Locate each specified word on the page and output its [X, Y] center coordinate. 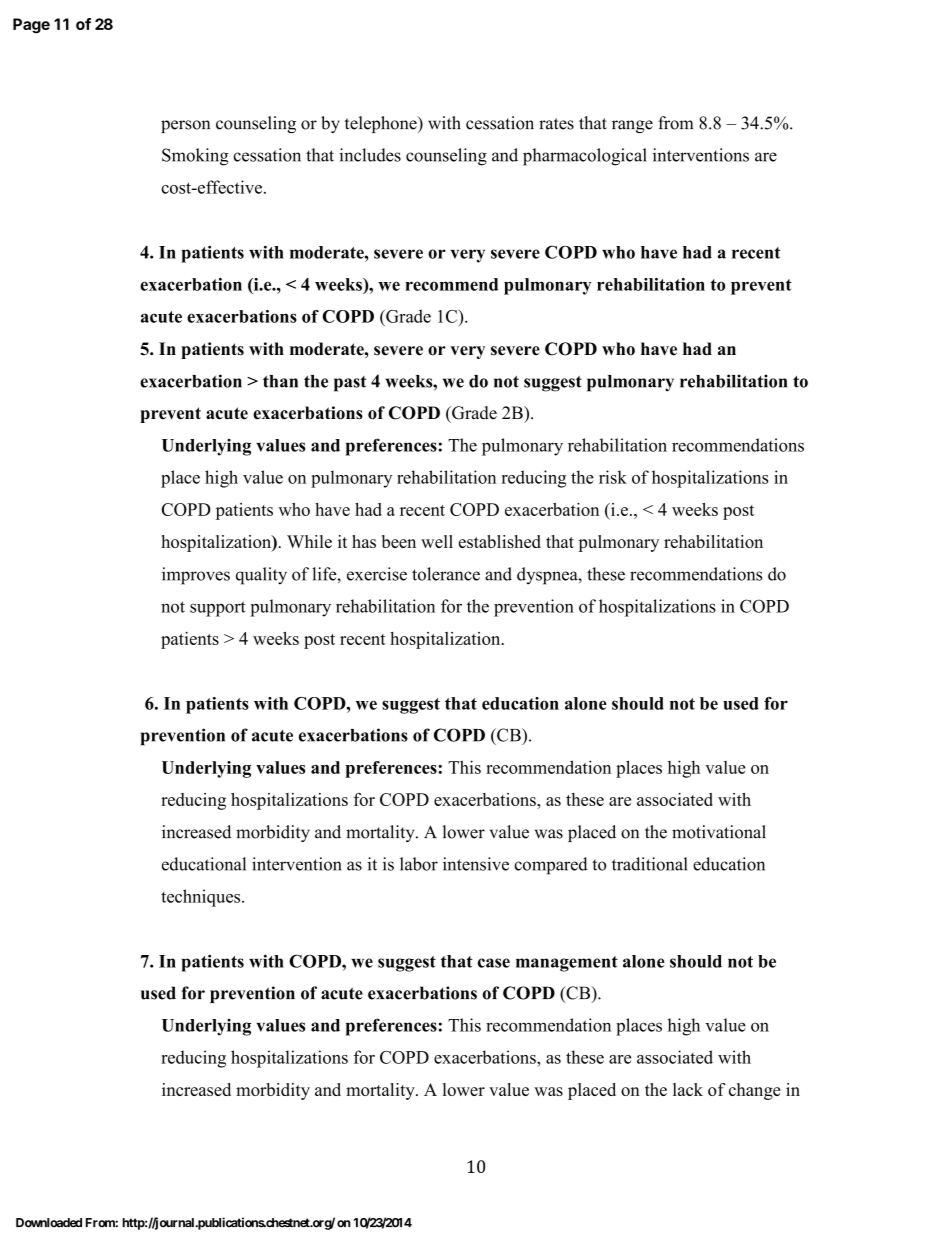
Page [31, 26]
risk [613, 477]
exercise [377, 574]
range [632, 126]
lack [688, 1089]
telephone [382, 124]
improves [196, 576]
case [494, 963]
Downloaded [49, 1223]
